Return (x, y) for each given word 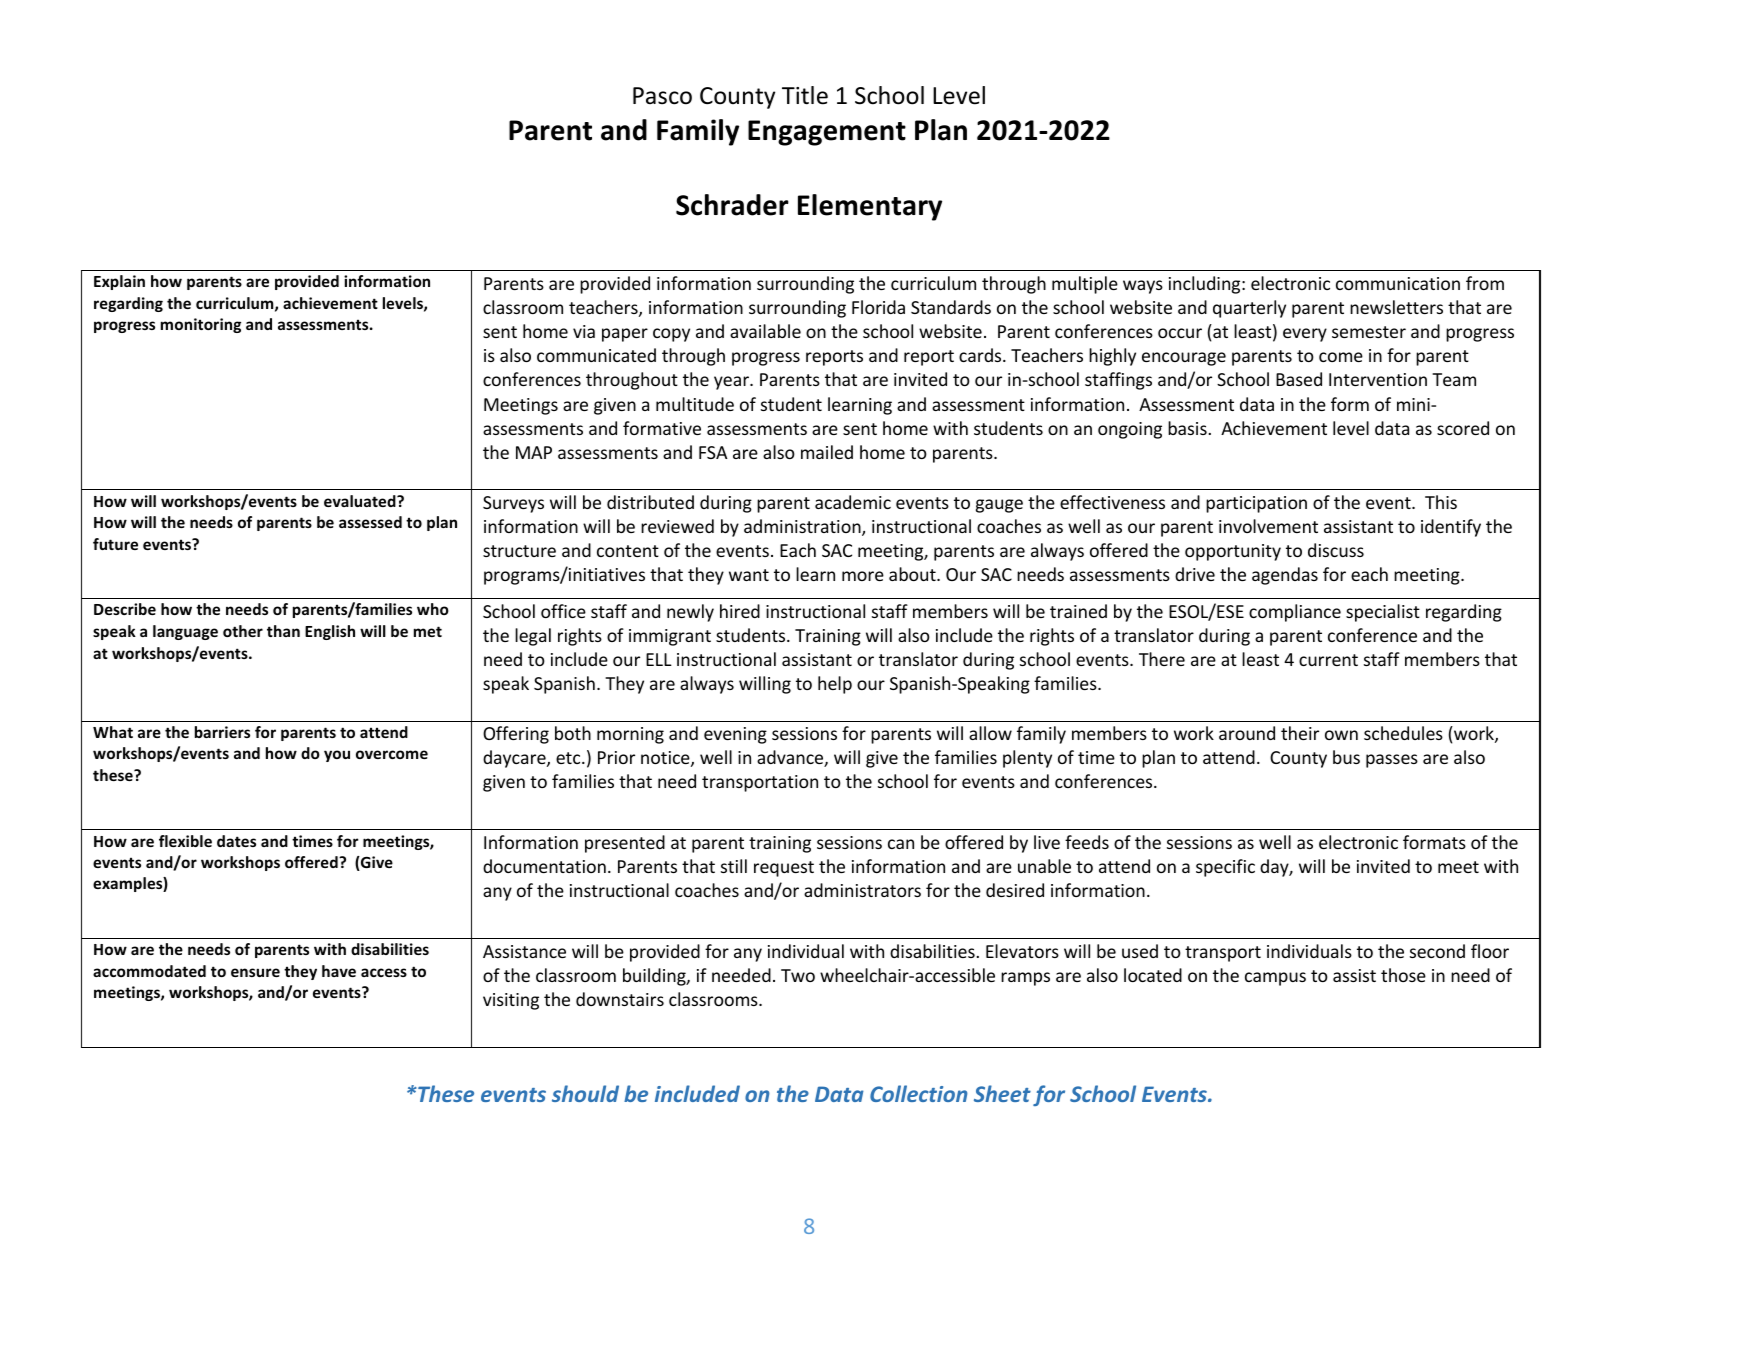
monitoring (201, 325)
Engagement (827, 133)
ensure (255, 972)
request (784, 869)
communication (1398, 283)
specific (1225, 868)
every (1305, 335)
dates (236, 841)
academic (853, 502)
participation (1256, 504)
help (835, 685)
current (1328, 660)
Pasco (662, 96)
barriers (222, 732)
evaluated (361, 501)
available (765, 331)
